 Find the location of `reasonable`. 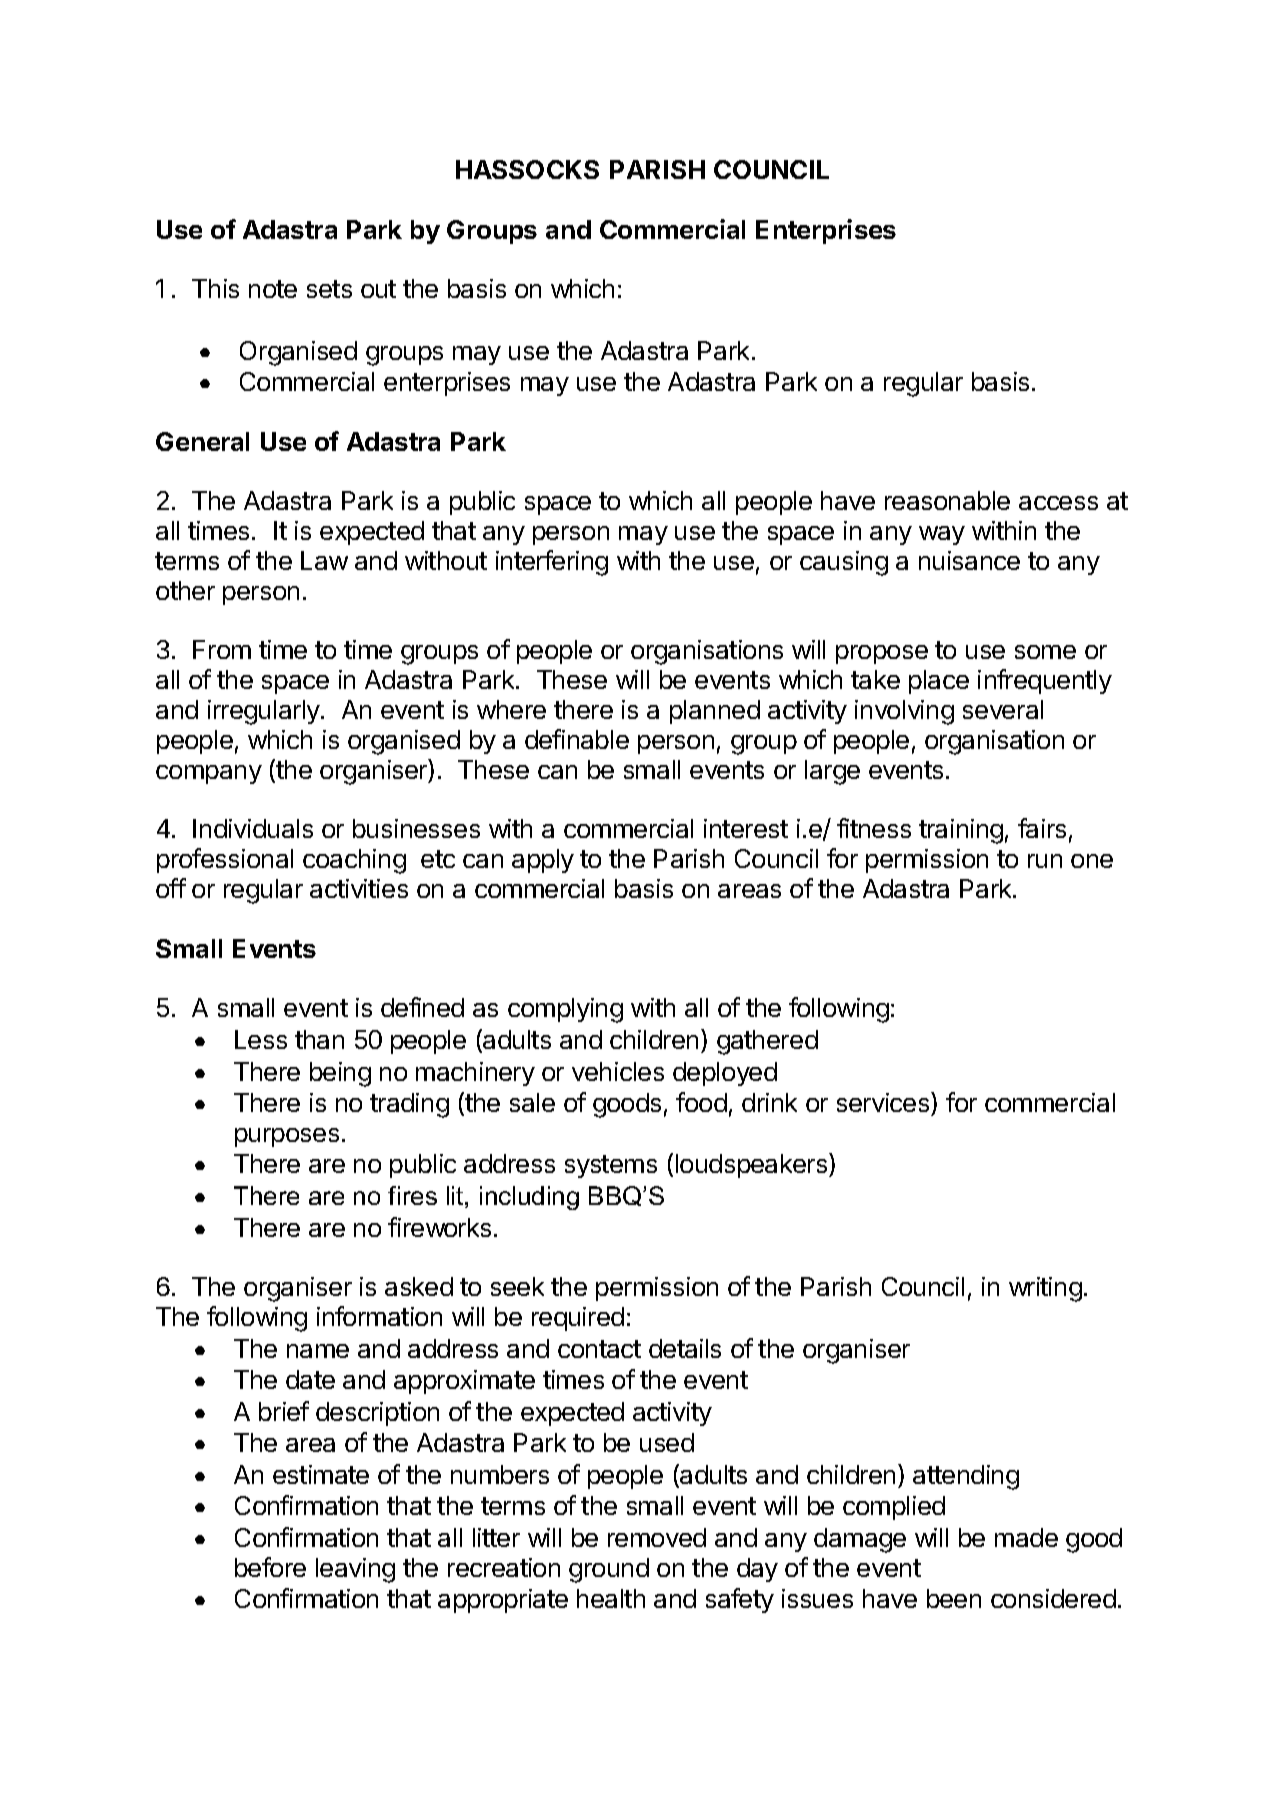

reasonable is located at coordinates (947, 500).
